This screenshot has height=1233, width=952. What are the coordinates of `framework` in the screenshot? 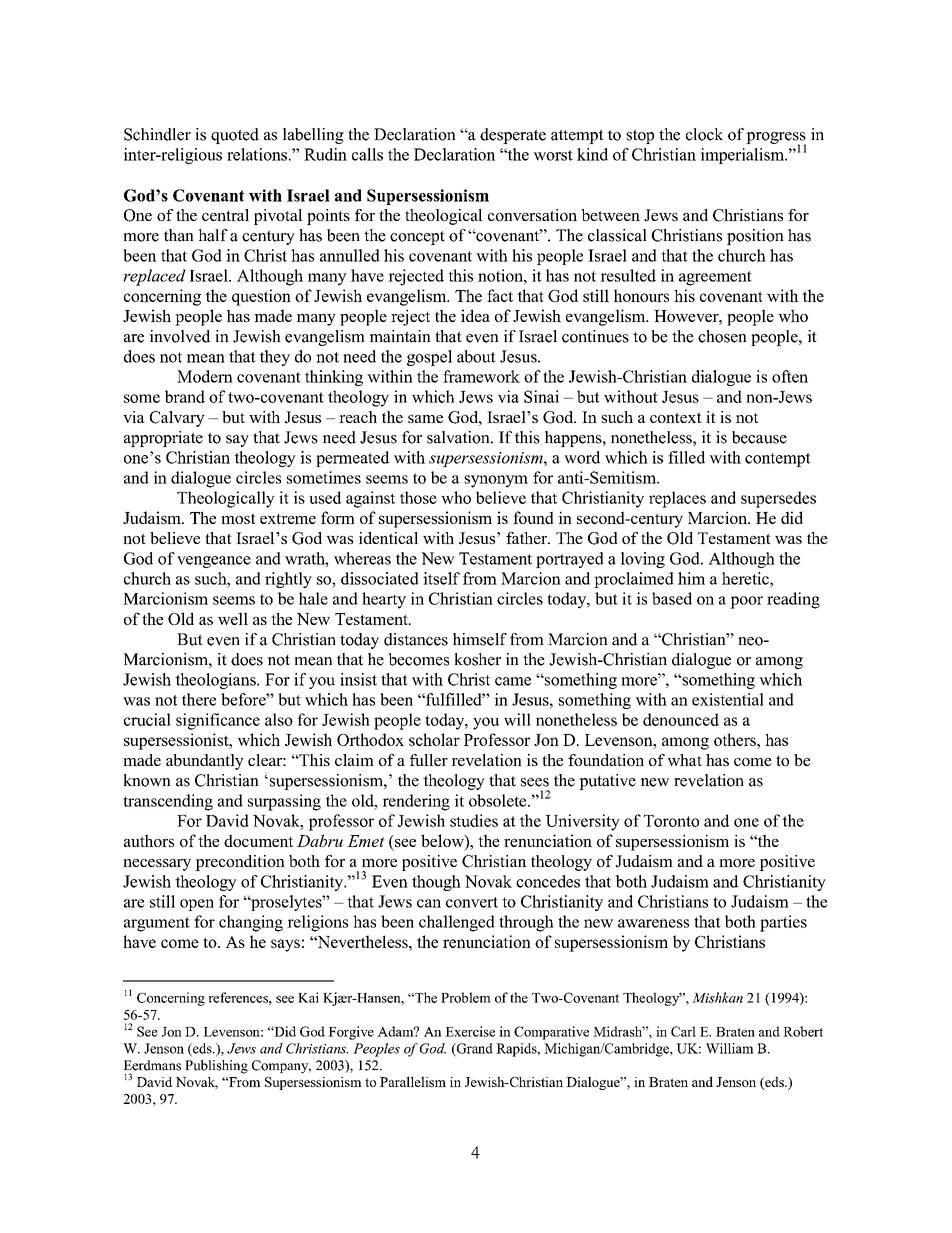 It's located at (481, 376).
